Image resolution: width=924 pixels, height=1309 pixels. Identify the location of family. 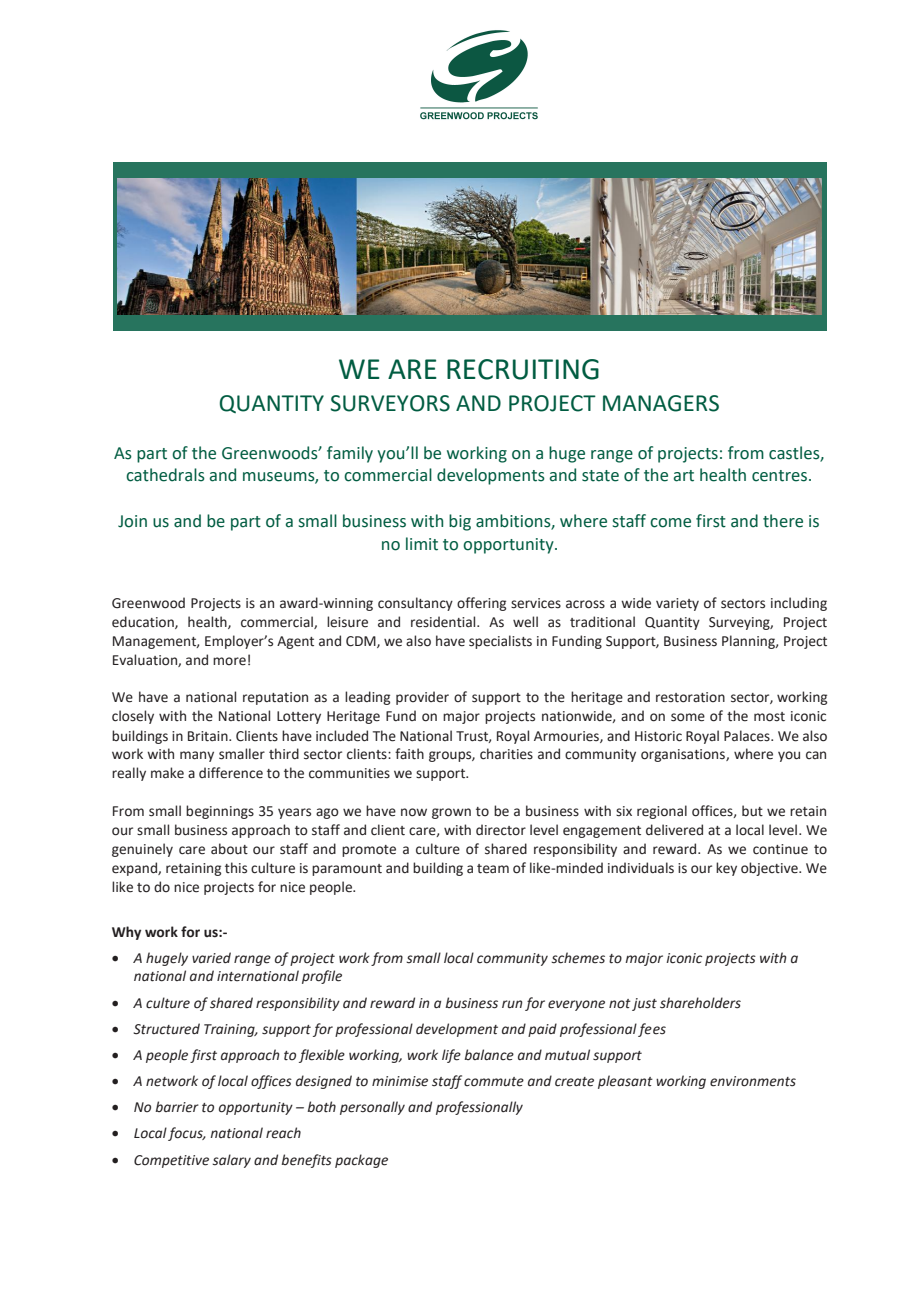
(350, 454).
